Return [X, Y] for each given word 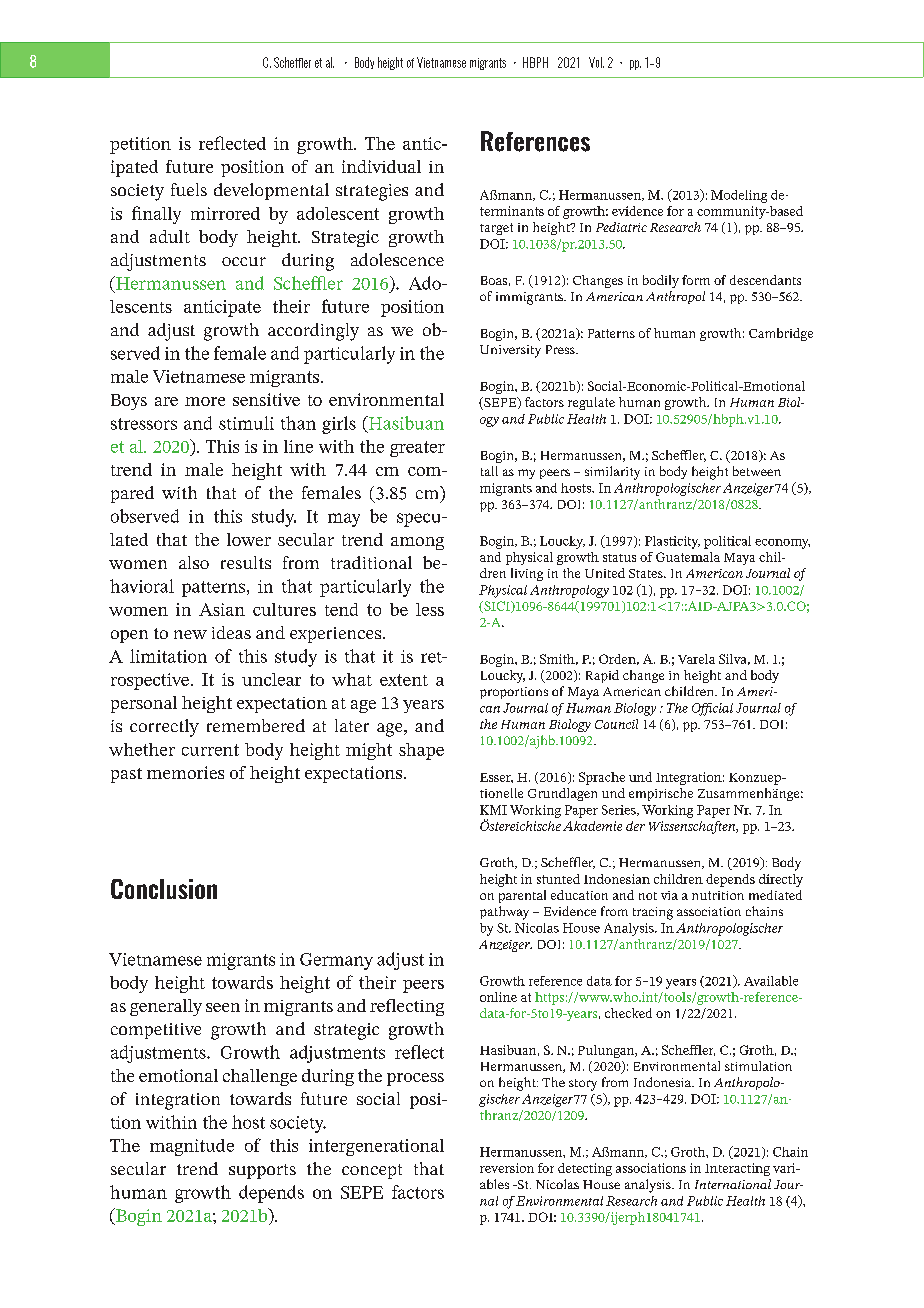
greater [417, 449]
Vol [596, 62]
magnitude [192, 1147]
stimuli [246, 423]
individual [381, 166]
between [757, 471]
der [635, 826]
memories [185, 772]
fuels [189, 189]
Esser [496, 778]
